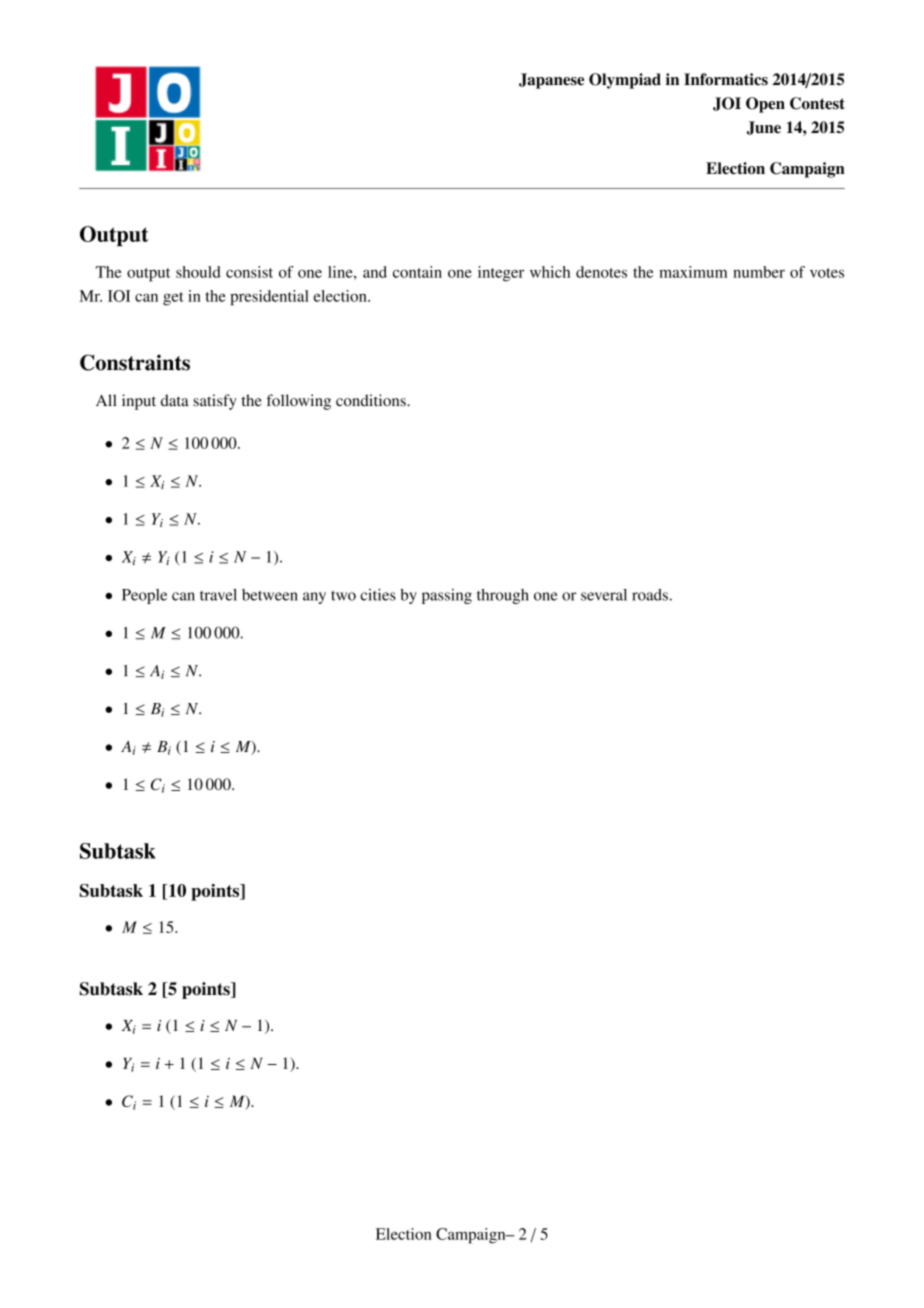 This screenshot has width=924, height=1308. What do you see at coordinates (625, 81) in the screenshot?
I see `Olympiad` at bounding box center [625, 81].
